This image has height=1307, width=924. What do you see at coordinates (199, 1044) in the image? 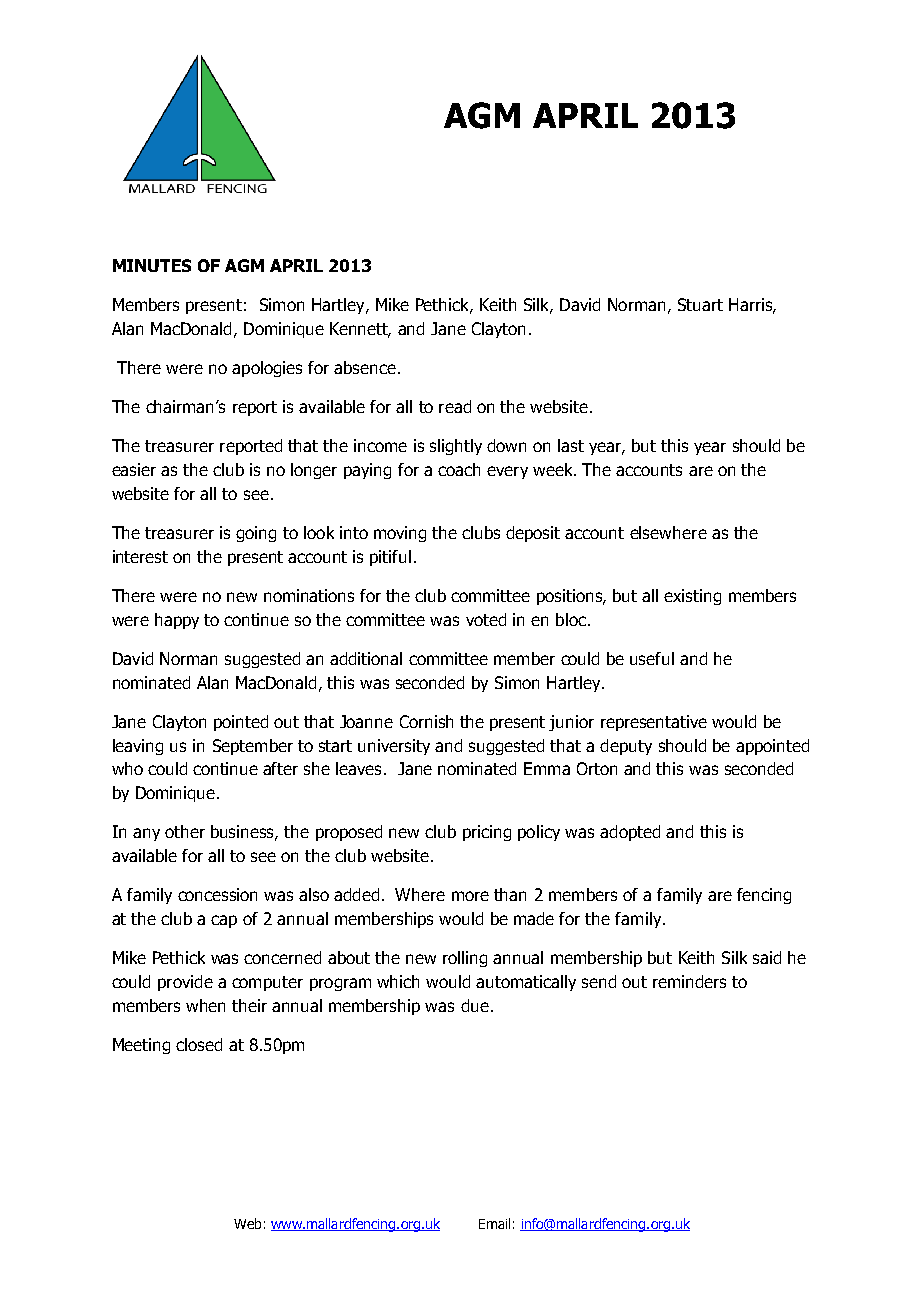
I see `closed` at bounding box center [199, 1044].
